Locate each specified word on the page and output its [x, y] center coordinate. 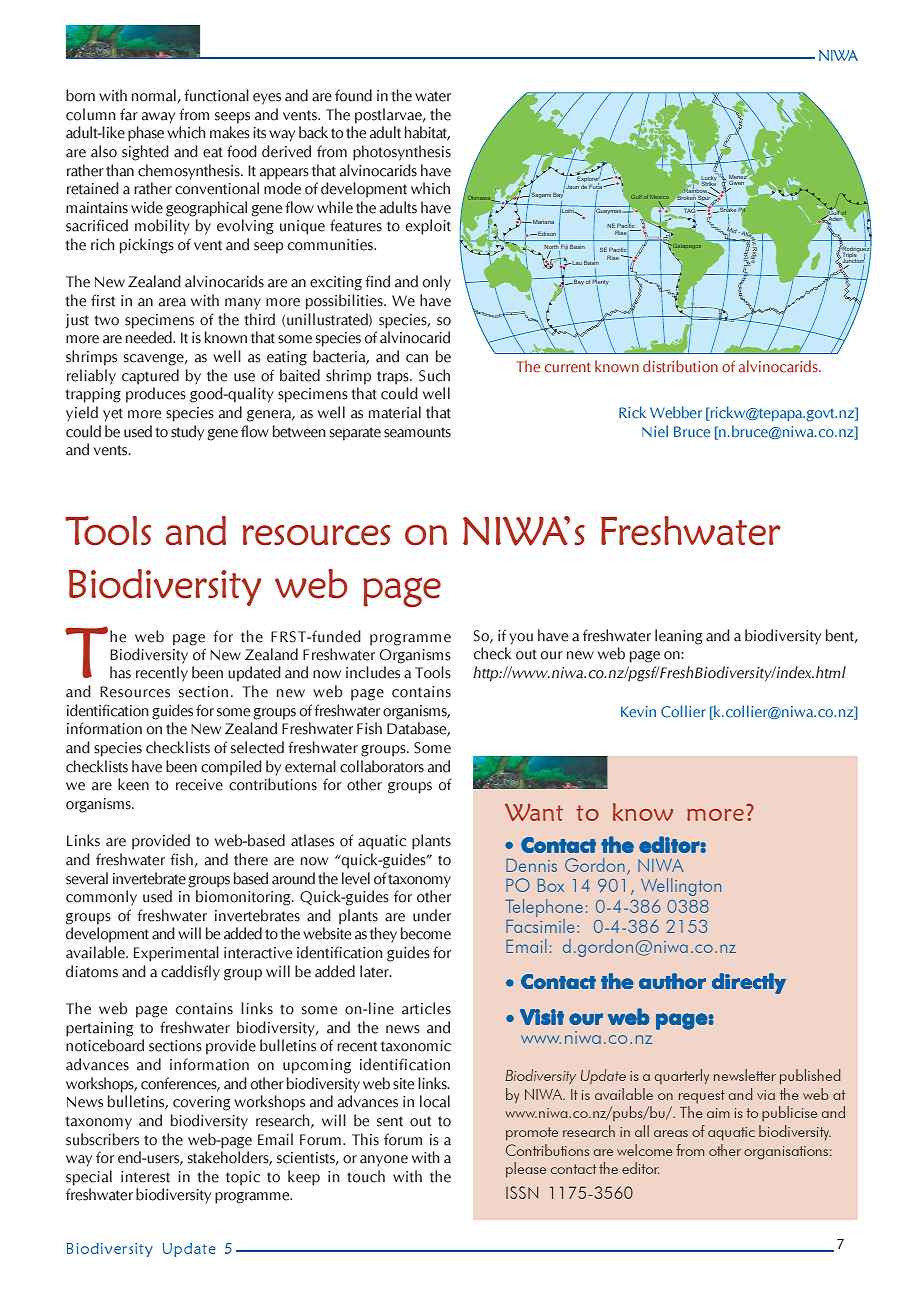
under [432, 915]
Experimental [176, 954]
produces [156, 395]
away [158, 118]
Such [434, 375]
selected [257, 747]
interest [145, 1177]
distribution [680, 366]
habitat [427, 133]
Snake [727, 210]
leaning [678, 637]
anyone [384, 1161]
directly [749, 983]
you [521, 639]
